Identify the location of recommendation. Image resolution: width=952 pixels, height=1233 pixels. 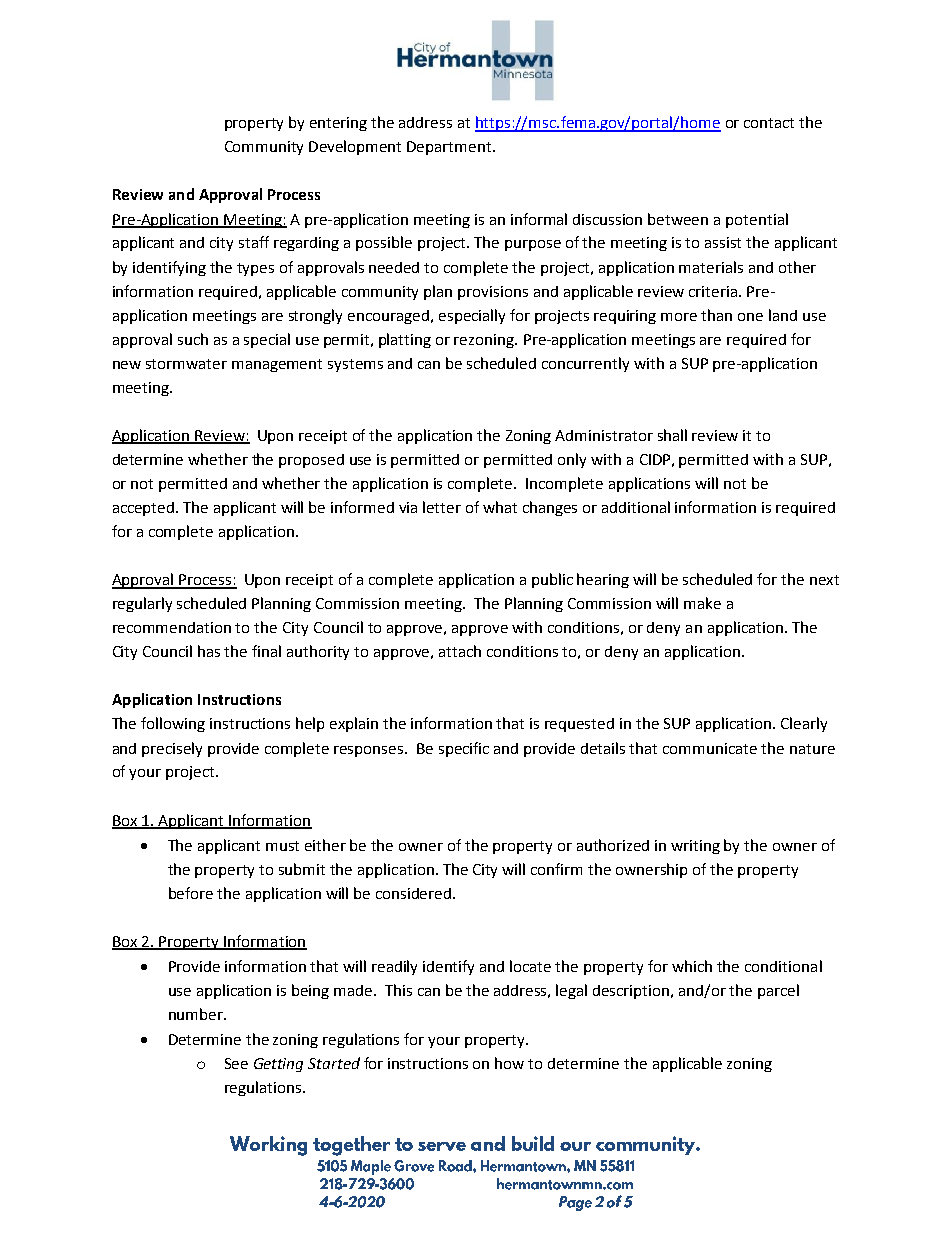
(172, 627).
